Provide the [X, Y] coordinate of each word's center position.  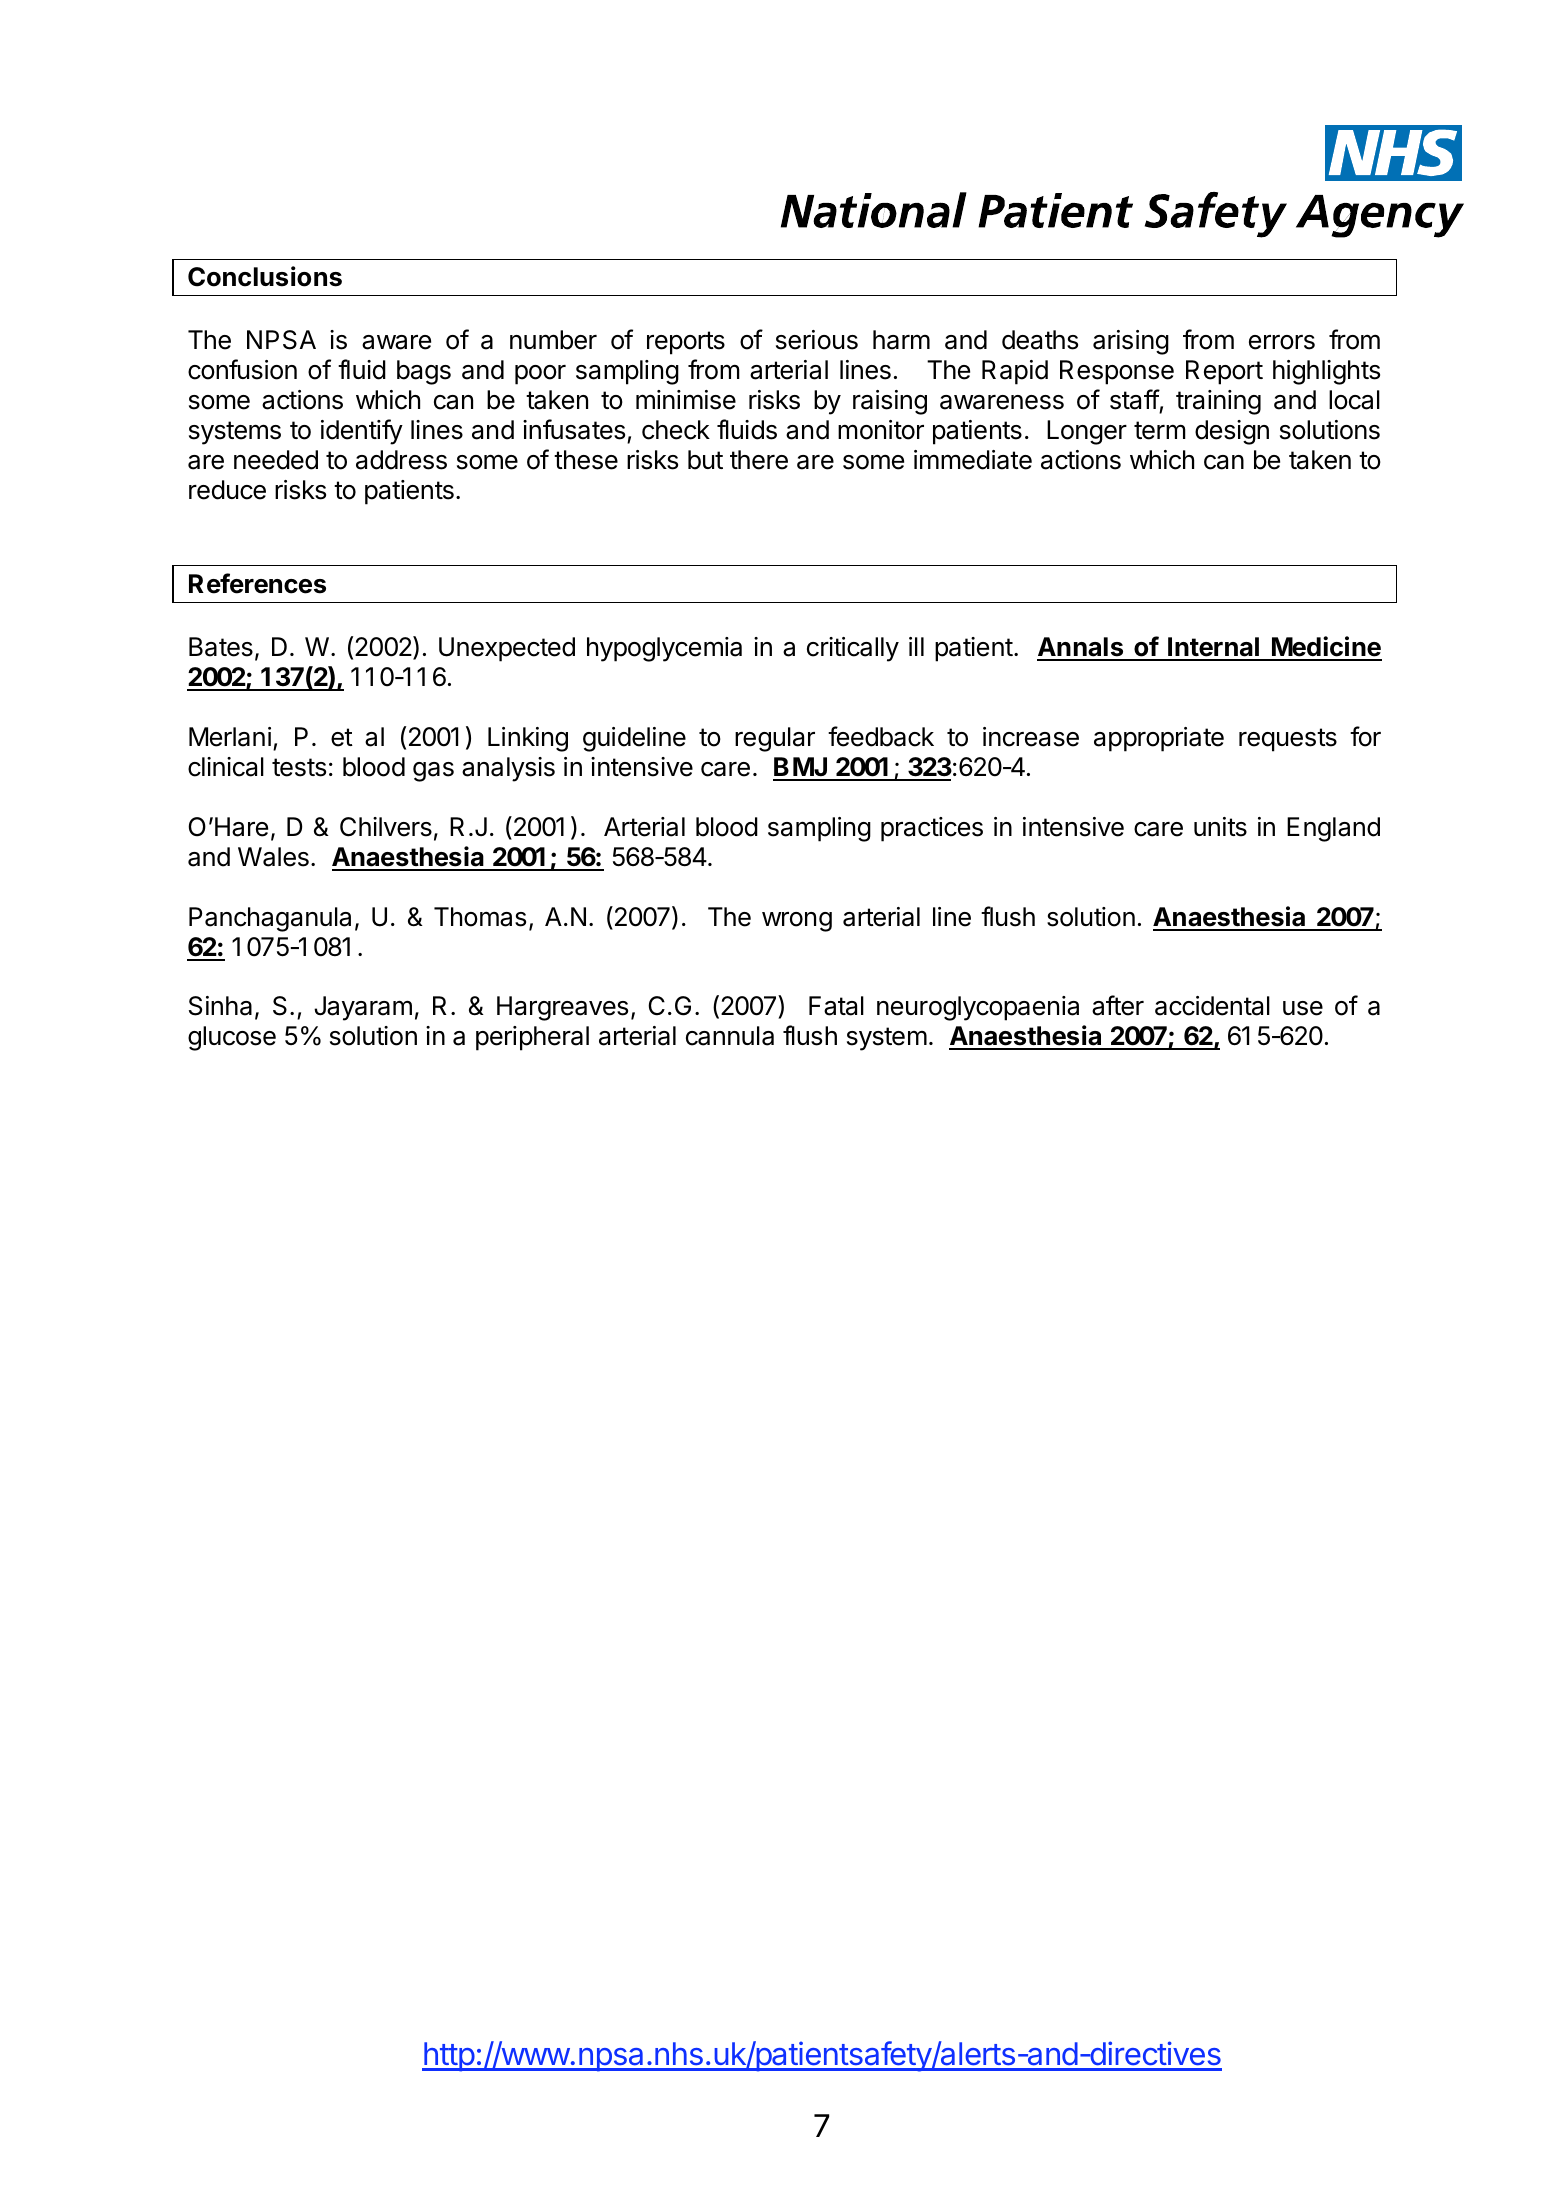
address [401, 460]
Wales [273, 857]
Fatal [836, 1006]
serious [817, 340]
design [1232, 432]
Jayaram [363, 1008]
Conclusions [265, 276]
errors [1282, 342]
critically [853, 649]
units [1220, 827]
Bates [221, 647]
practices [932, 829]
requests [1288, 740]
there [759, 460]
